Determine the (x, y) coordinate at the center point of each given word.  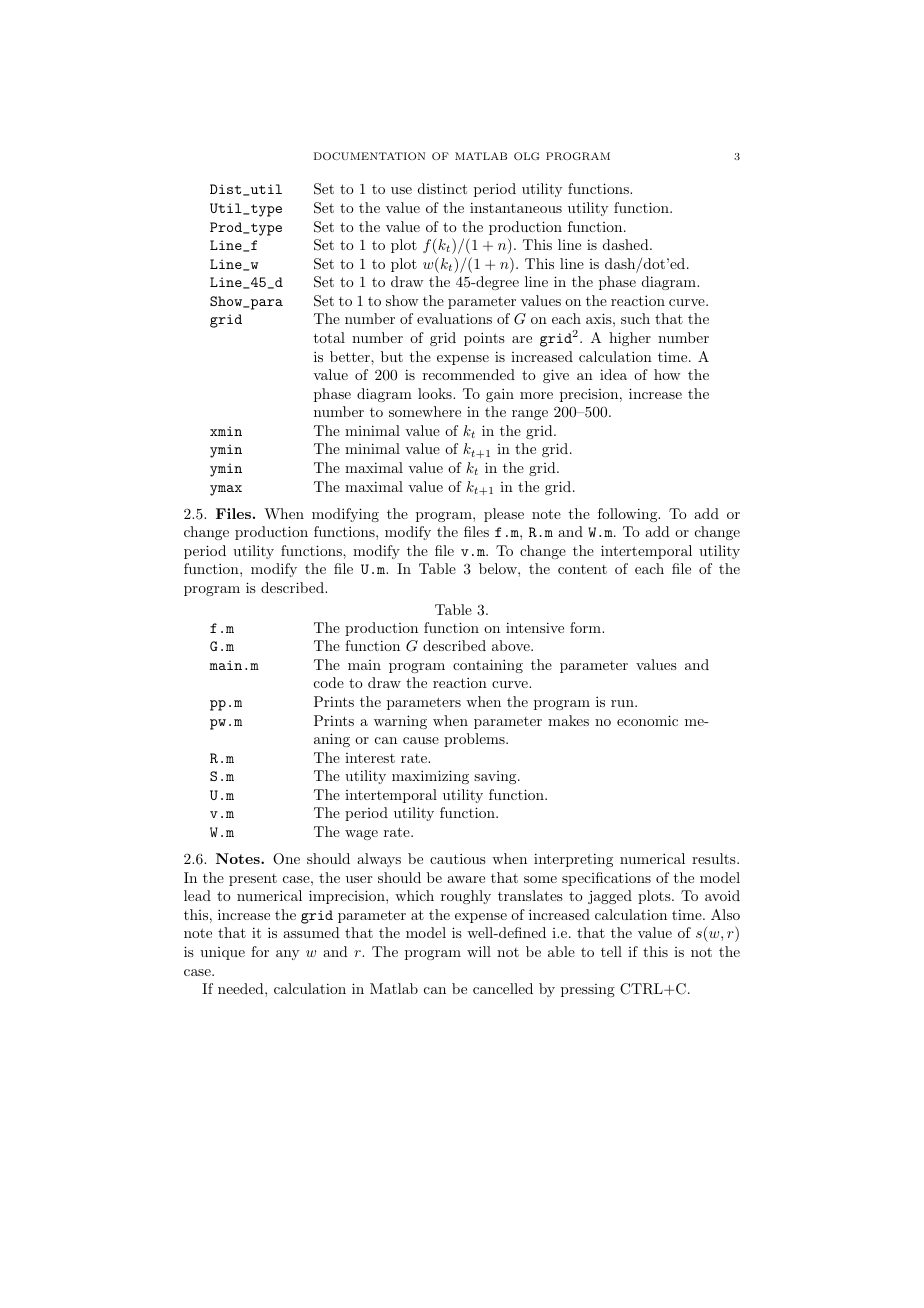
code (329, 682)
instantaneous (516, 207)
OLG (526, 156)
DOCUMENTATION (370, 156)
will (479, 951)
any (287, 955)
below (499, 568)
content (582, 569)
